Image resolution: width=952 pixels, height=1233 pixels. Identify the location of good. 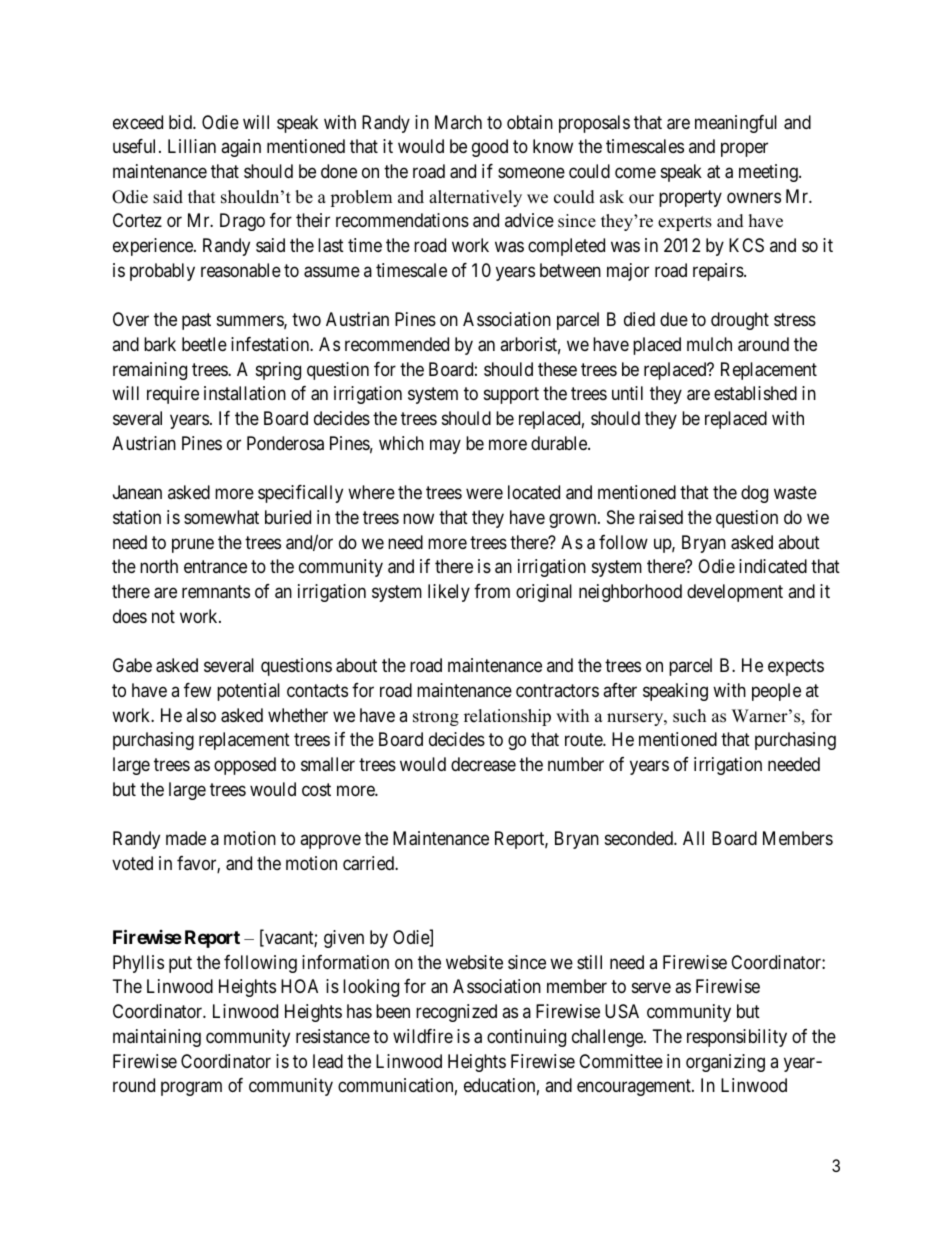
(490, 148).
